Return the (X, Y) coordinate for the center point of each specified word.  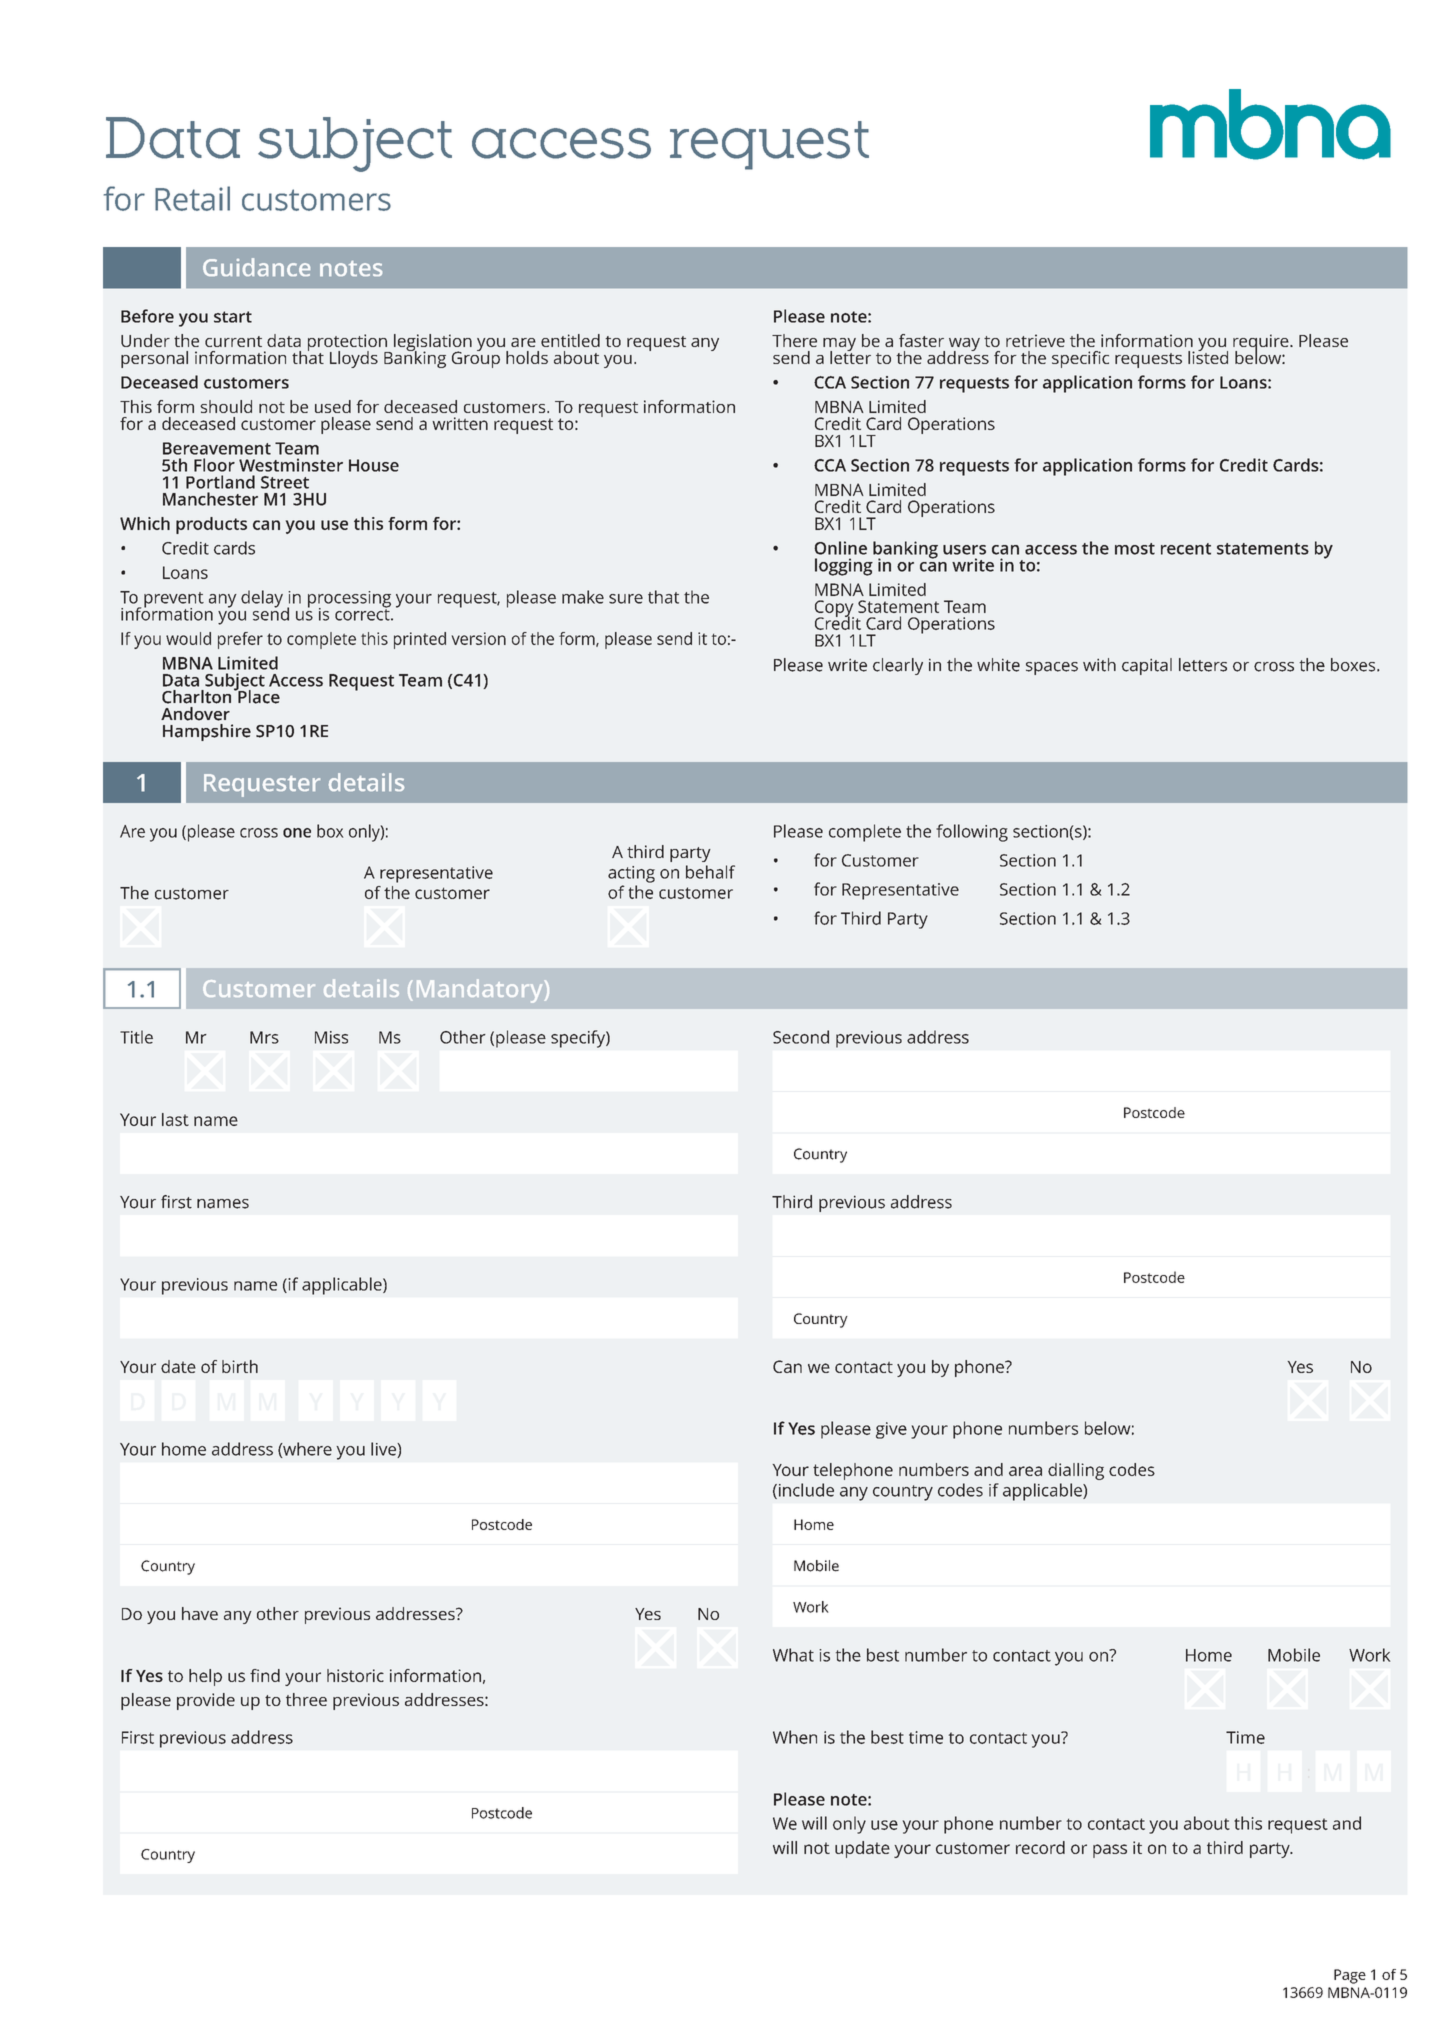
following (972, 833)
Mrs (264, 1037)
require (1262, 344)
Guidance (256, 267)
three (306, 1699)
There (794, 340)
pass (1110, 1851)
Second (801, 1037)
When (795, 1737)
